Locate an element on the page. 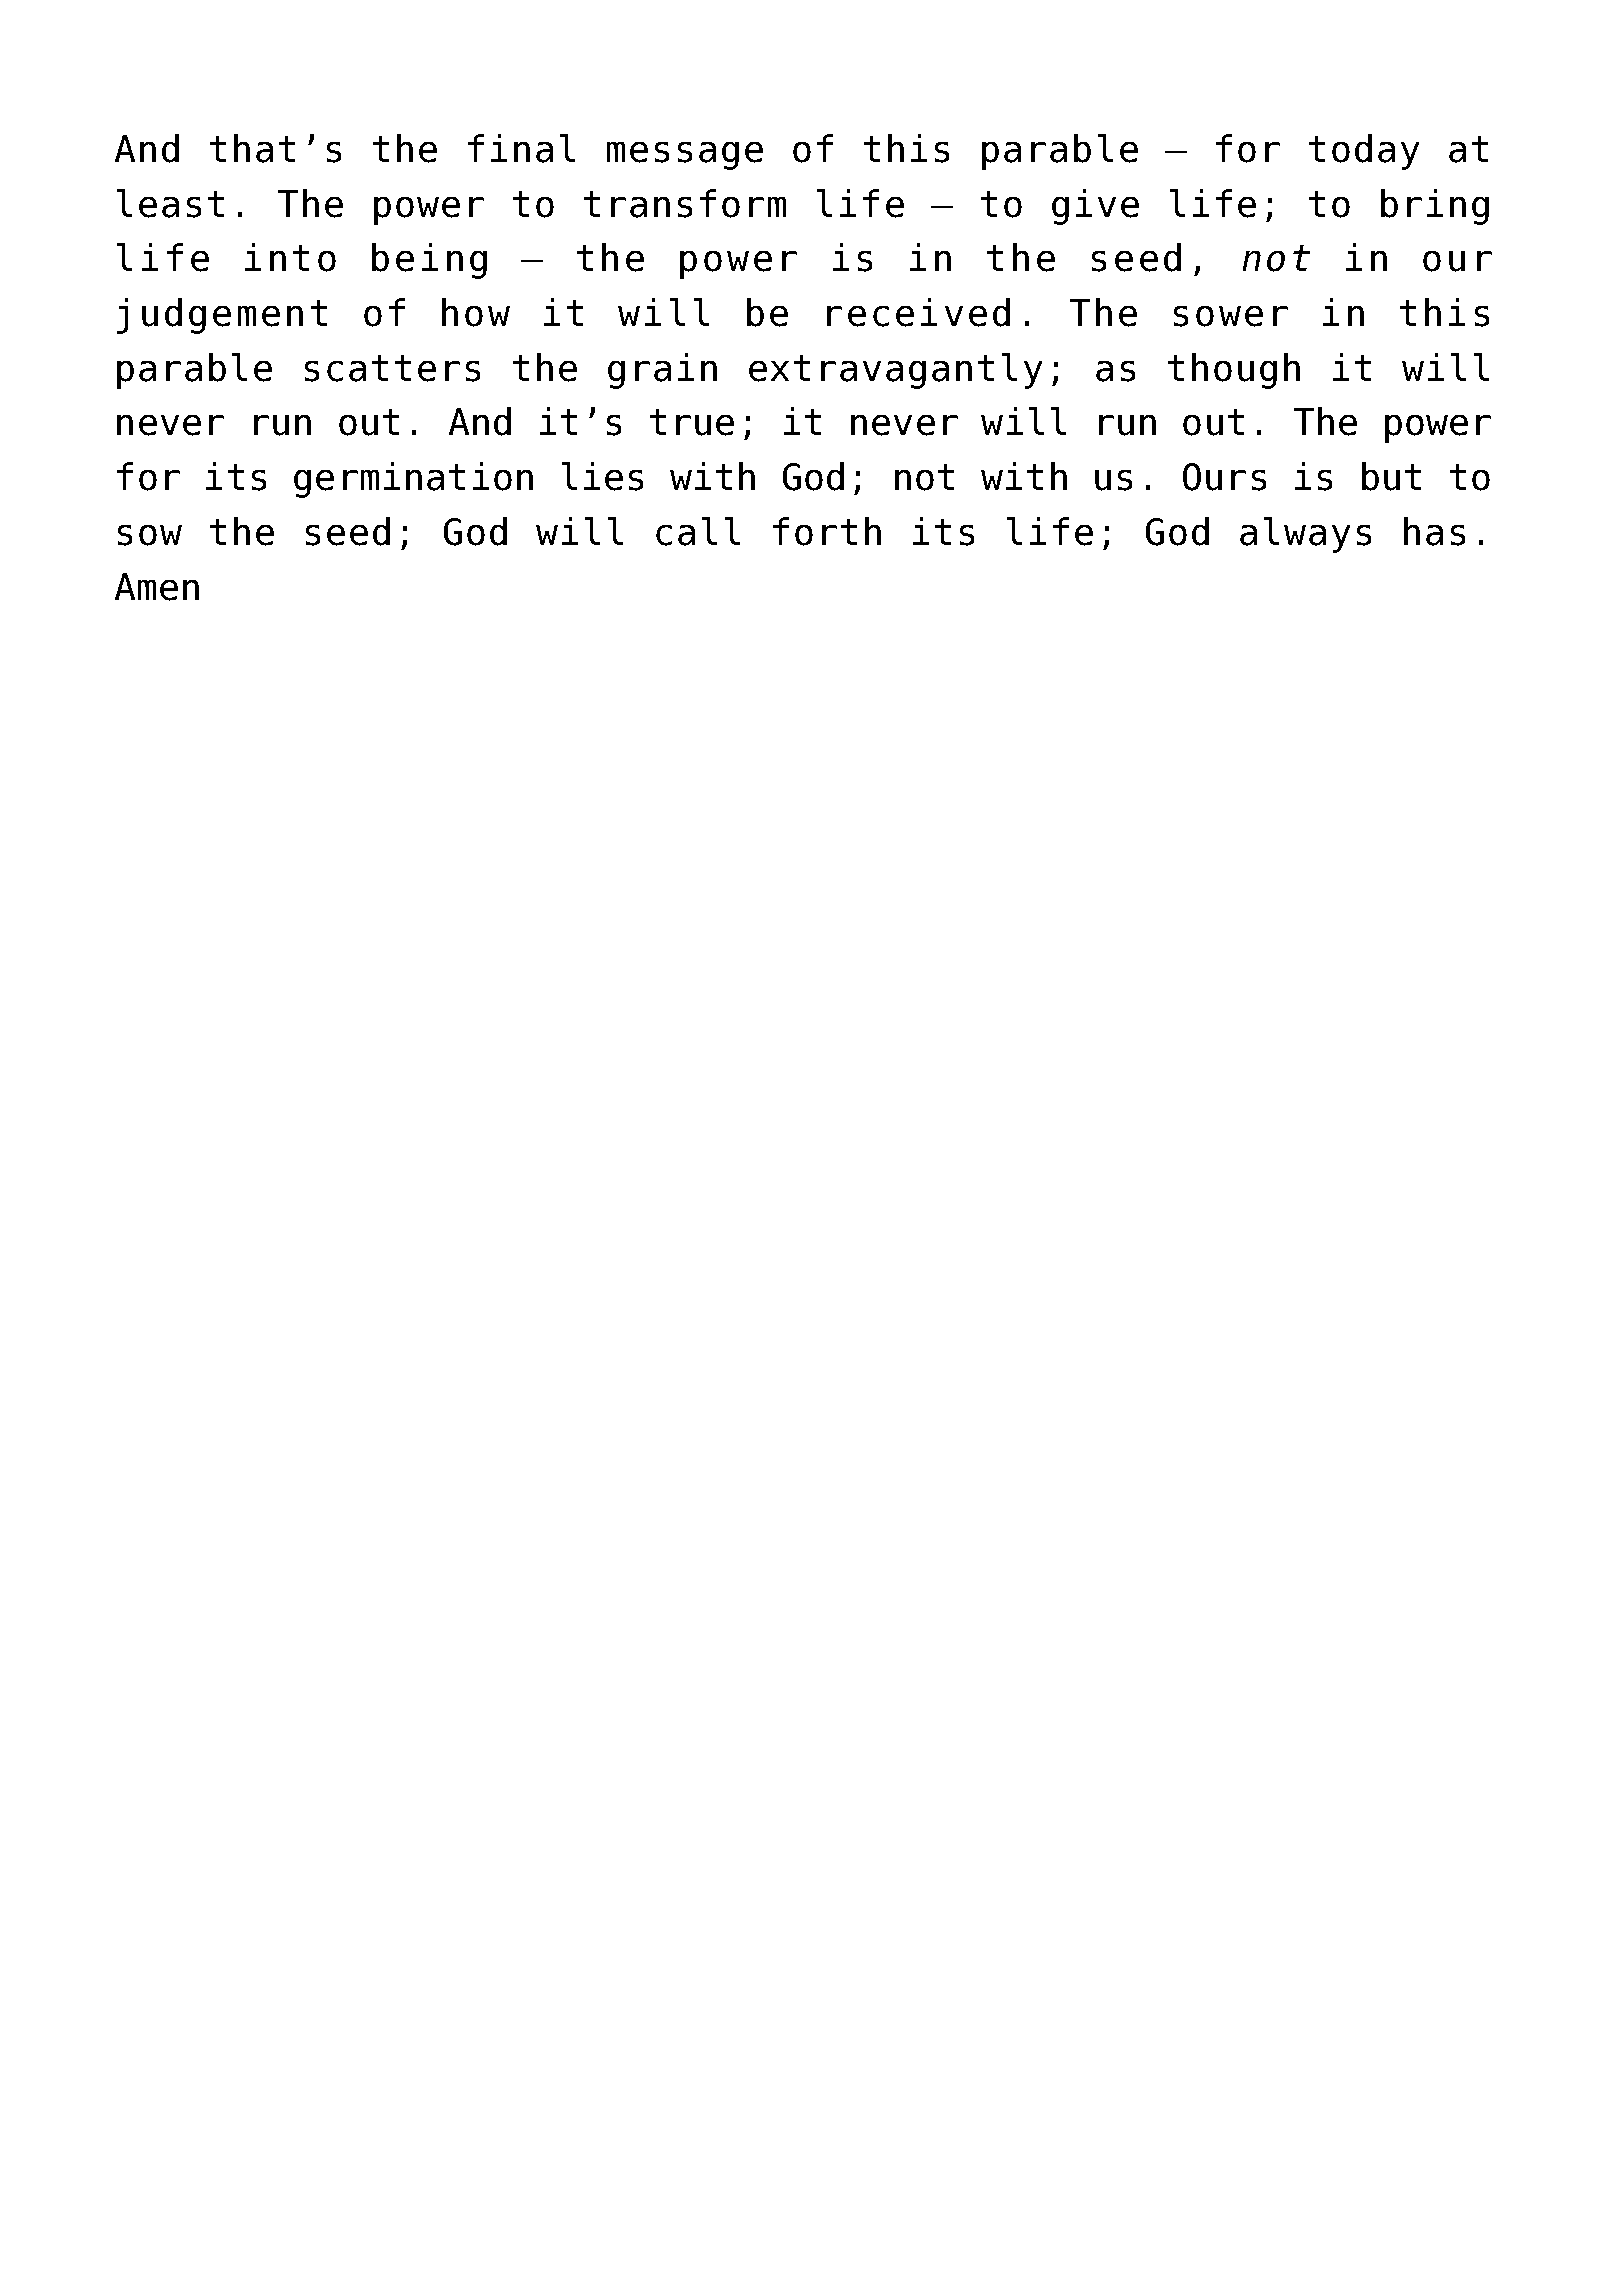 This page has width=1608, height=2274. message is located at coordinates (685, 156).
